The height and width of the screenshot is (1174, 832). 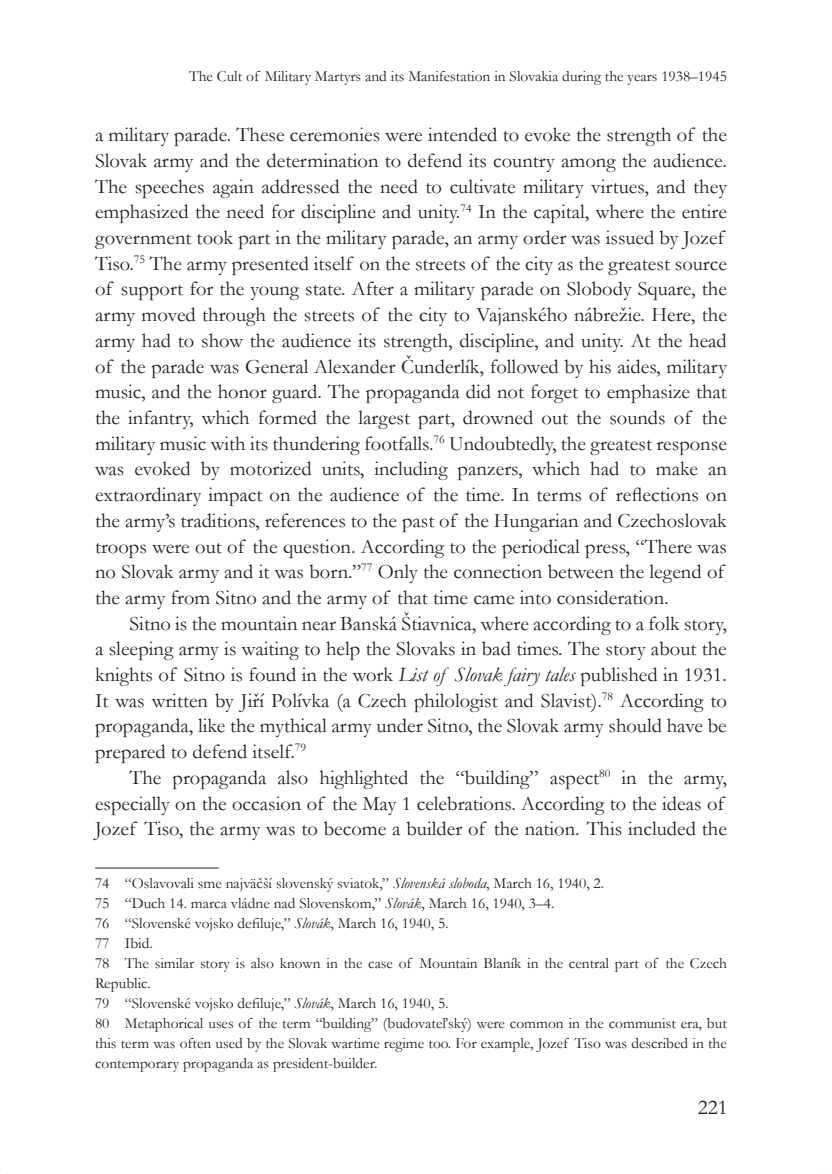 What do you see at coordinates (413, 675) in the screenshot?
I see `List` at bounding box center [413, 675].
